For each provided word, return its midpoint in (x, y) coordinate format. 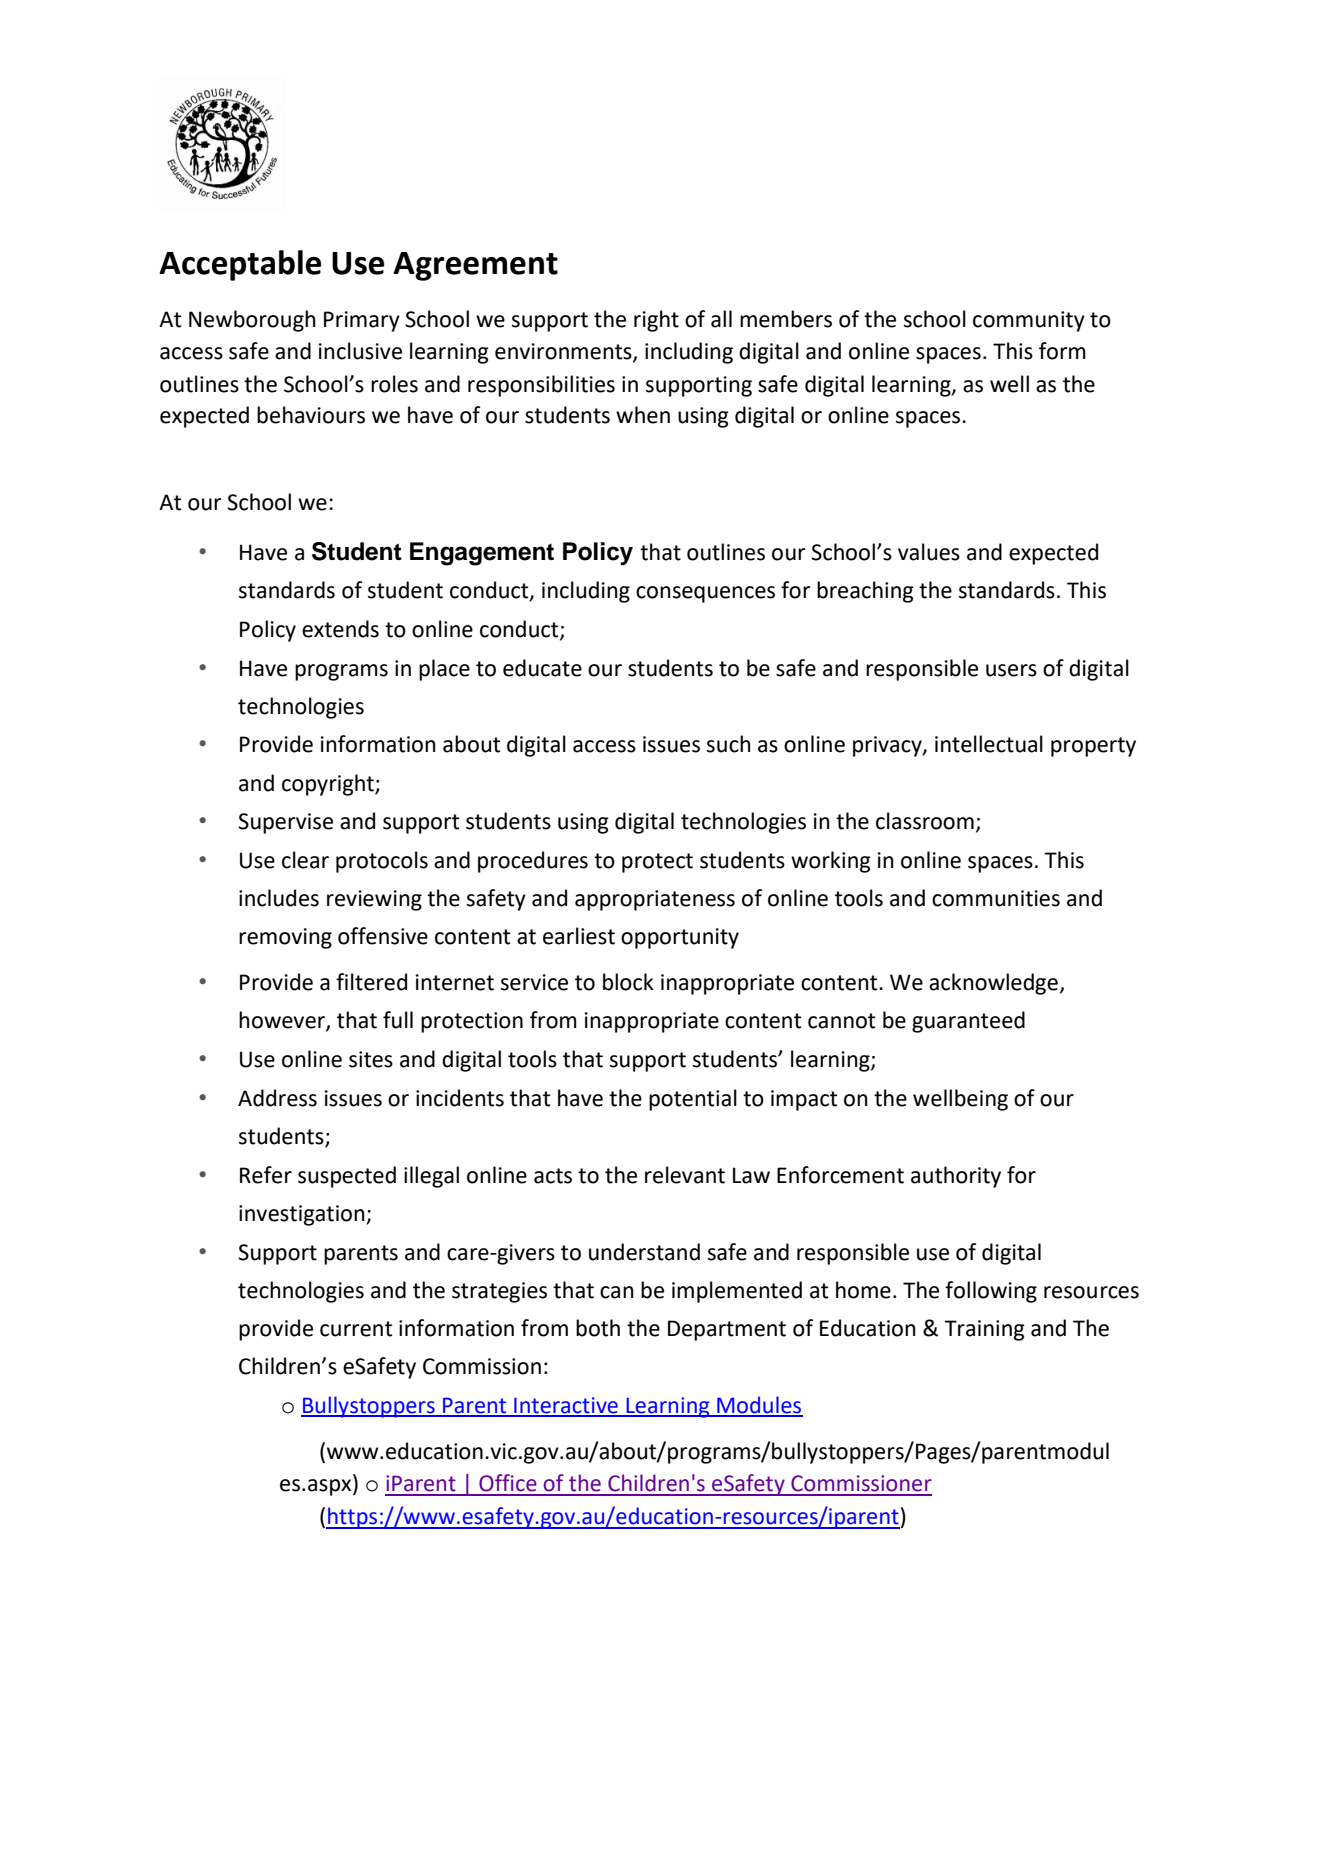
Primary (362, 321)
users (1011, 670)
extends (340, 629)
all (721, 319)
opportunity (680, 938)
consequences (705, 594)
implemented (737, 1292)
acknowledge (993, 984)
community (1029, 321)
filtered (371, 982)
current (356, 1329)
